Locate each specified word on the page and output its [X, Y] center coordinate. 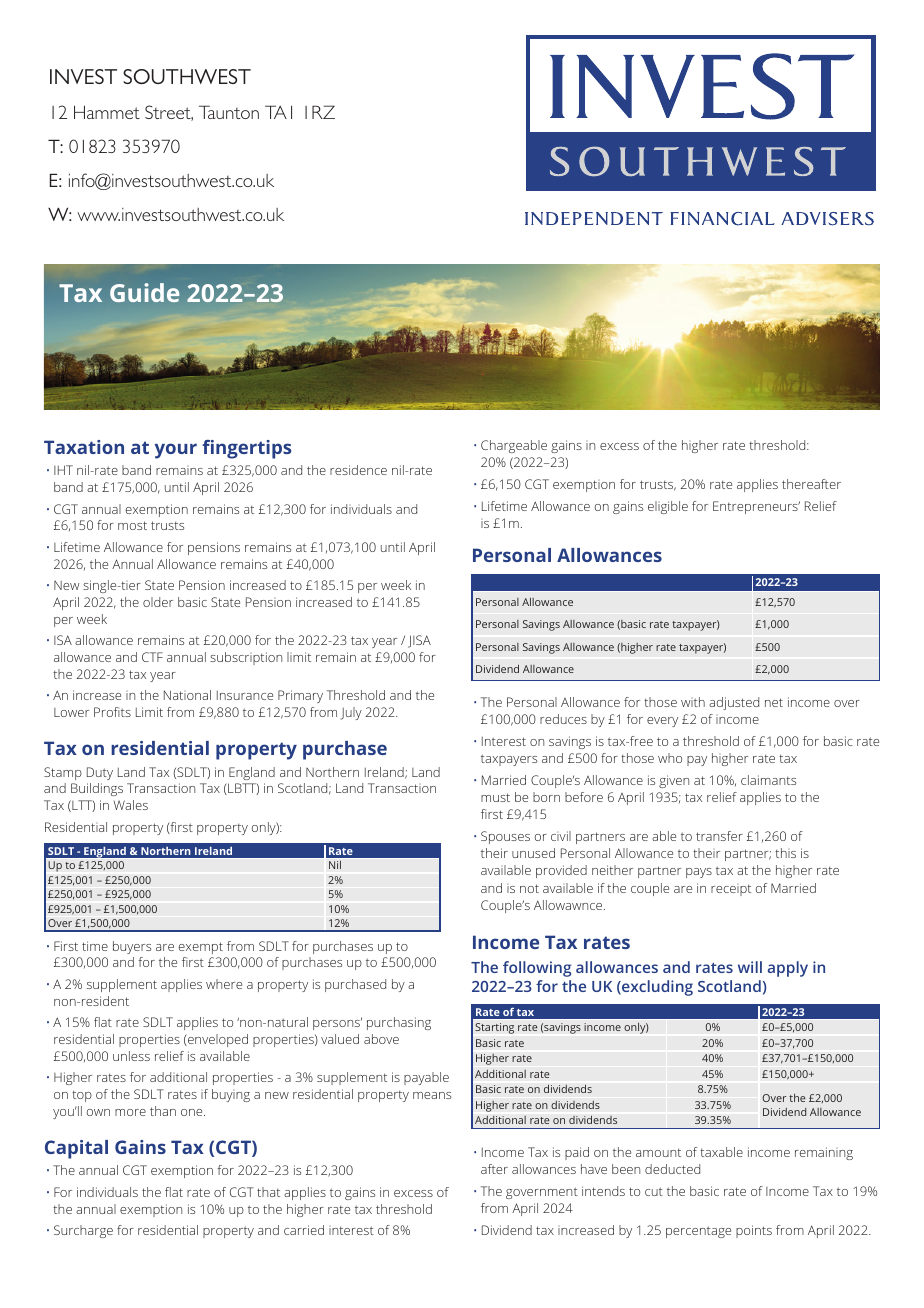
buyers [132, 947]
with [693, 702]
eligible [668, 507]
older [158, 602]
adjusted [734, 703]
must [495, 797]
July [351, 713]
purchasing [399, 1023]
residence [358, 470]
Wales [131, 805]
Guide [144, 292]
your [176, 451]
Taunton [229, 112]
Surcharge [83, 1231]
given [674, 781]
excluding [656, 988]
